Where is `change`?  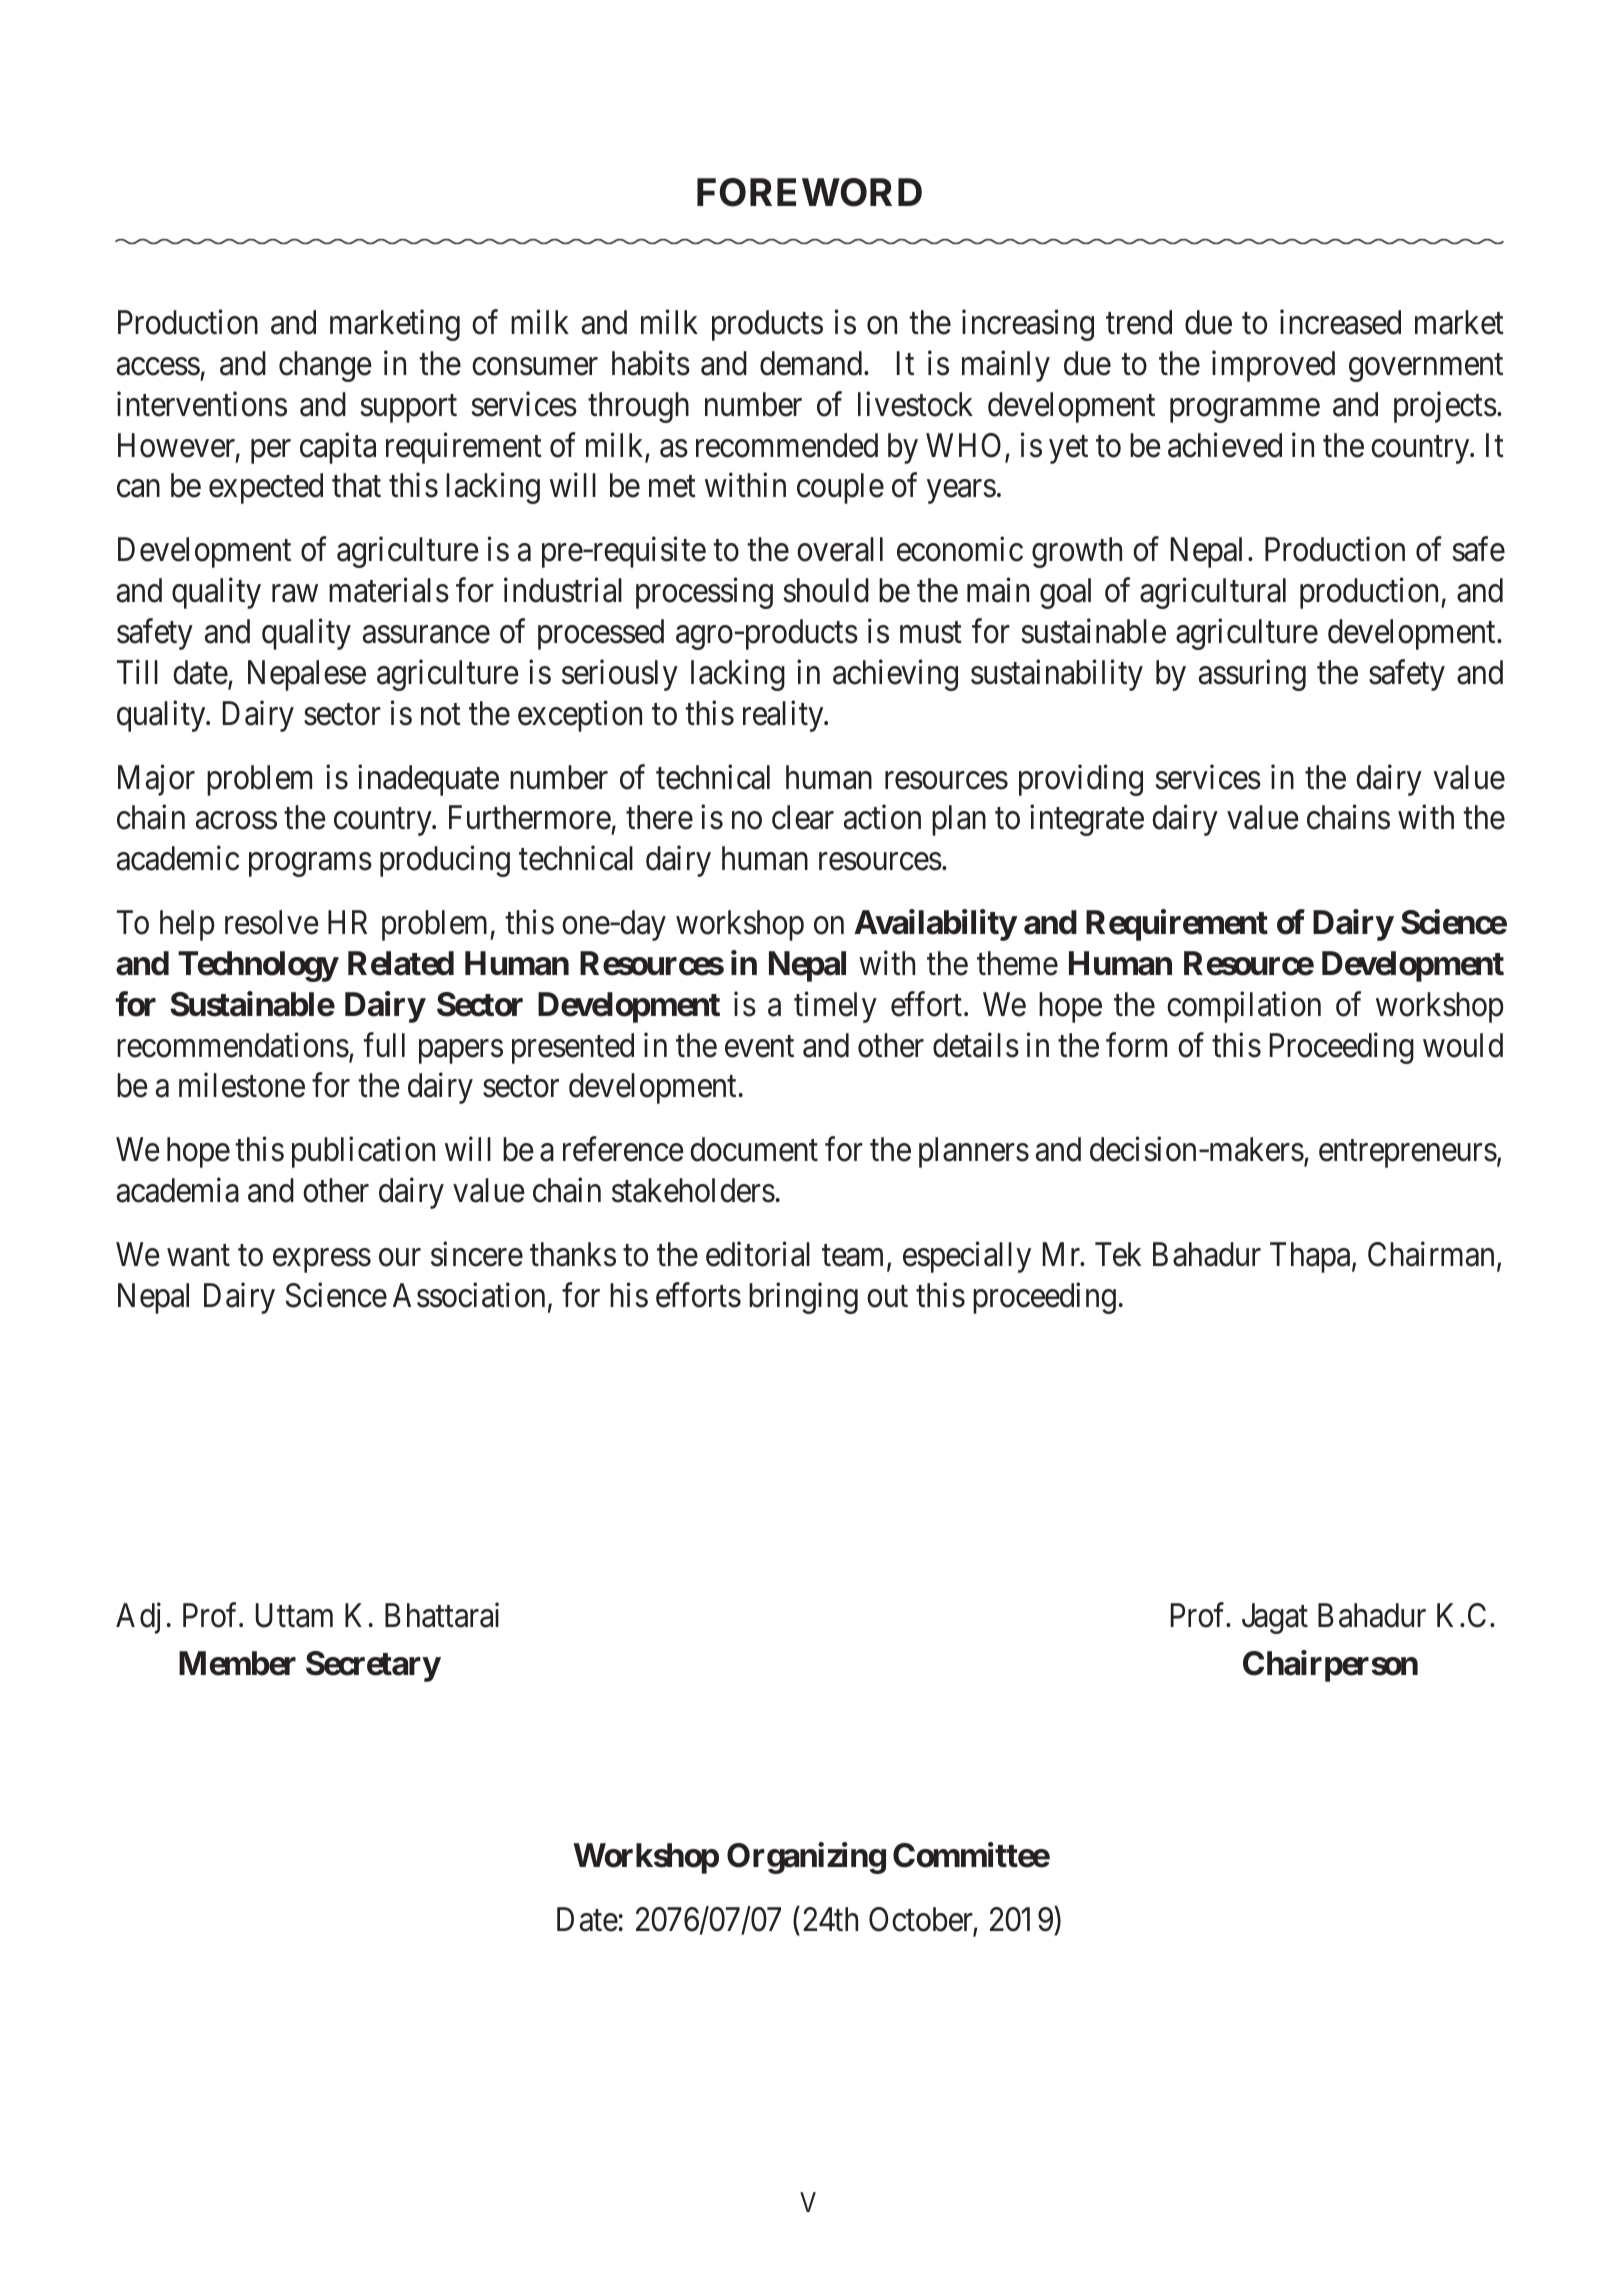
change is located at coordinates (325, 366).
